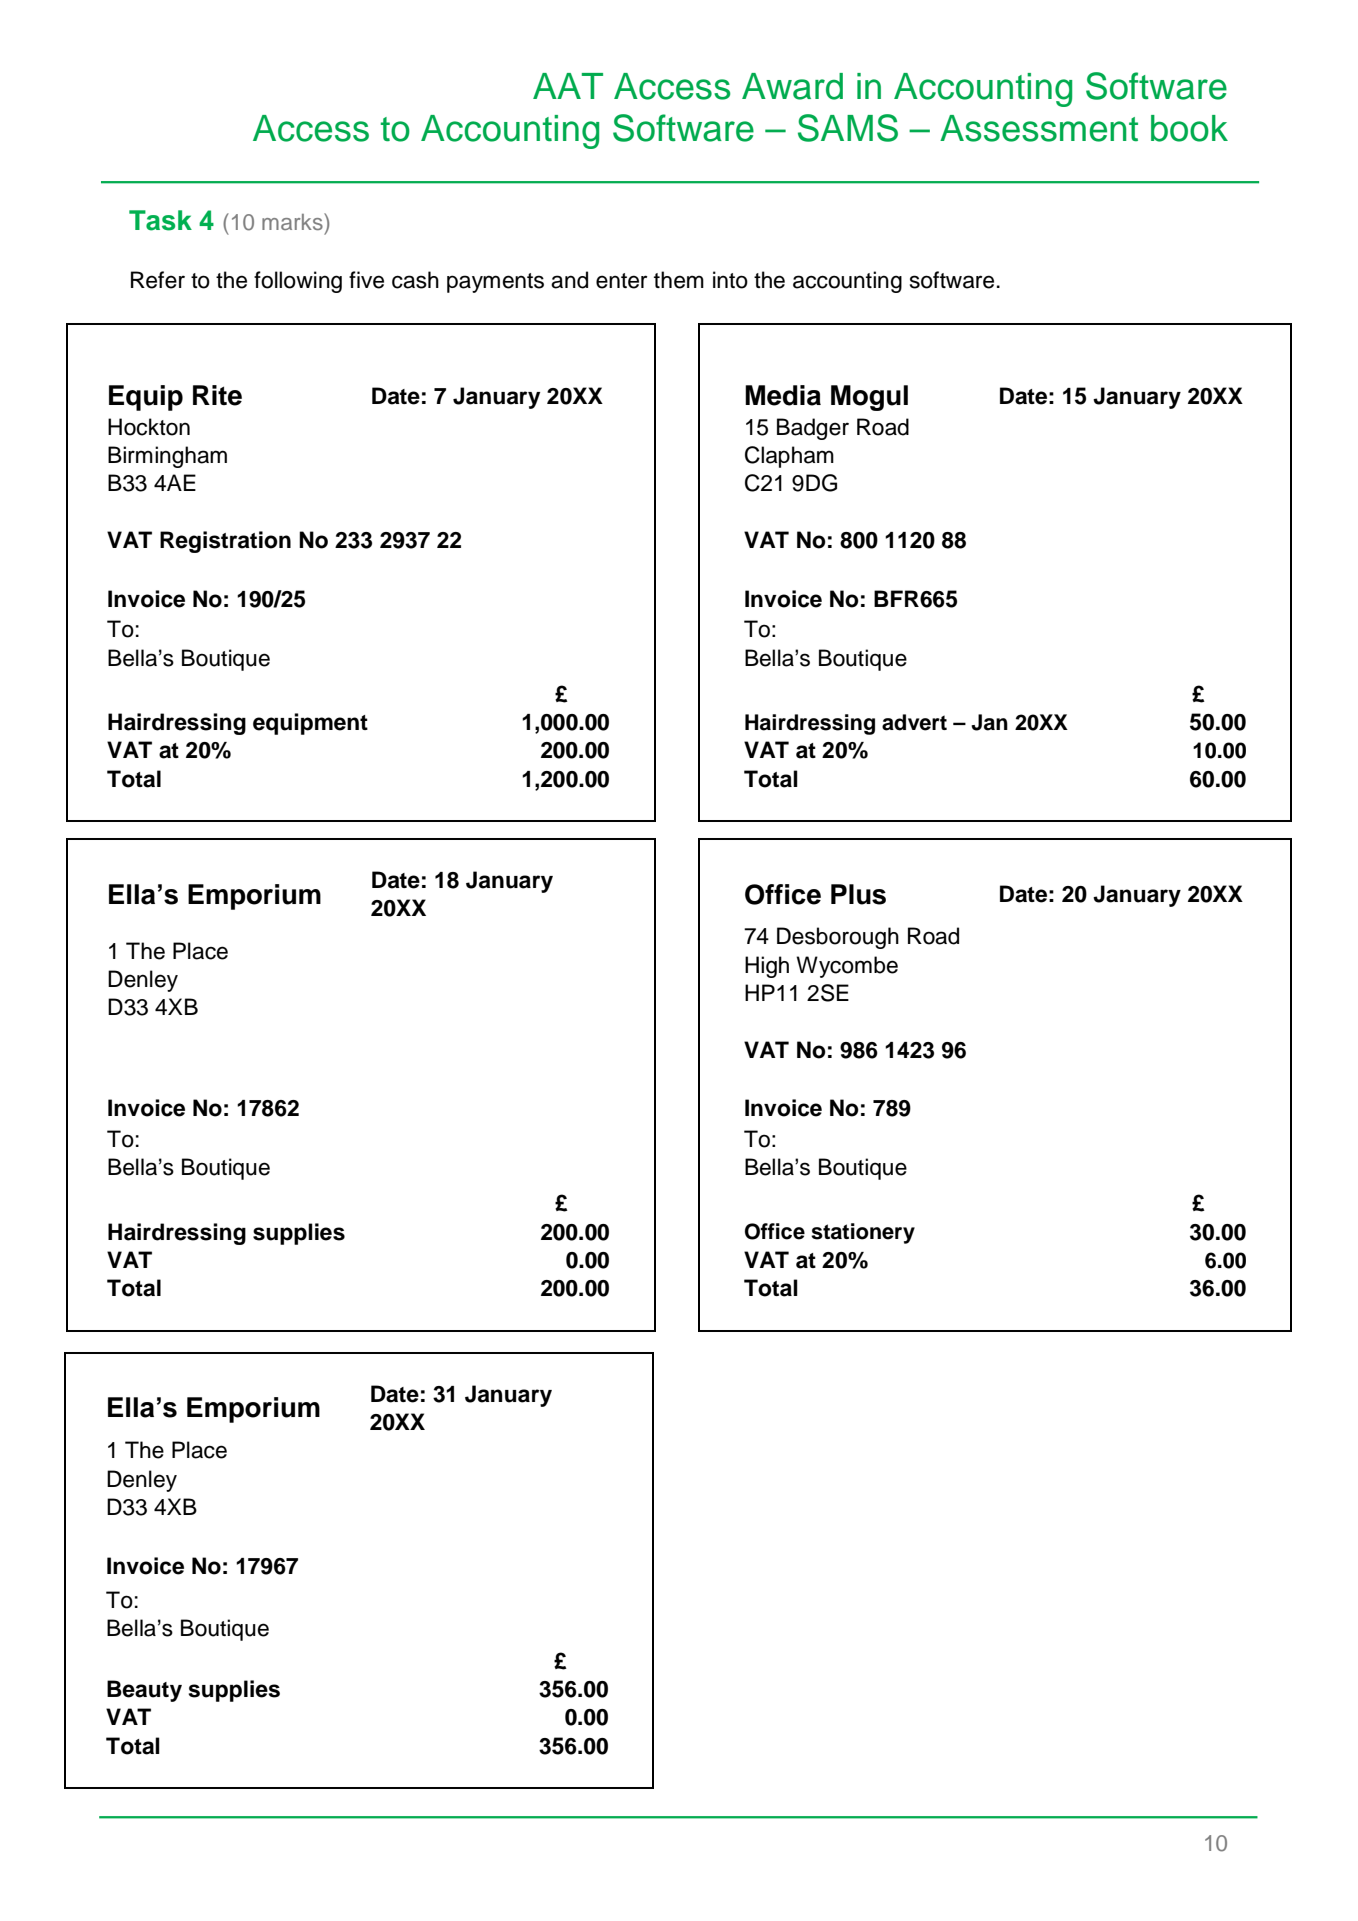  Describe the element at coordinates (225, 542) in the document. I see `Registration` at that location.
